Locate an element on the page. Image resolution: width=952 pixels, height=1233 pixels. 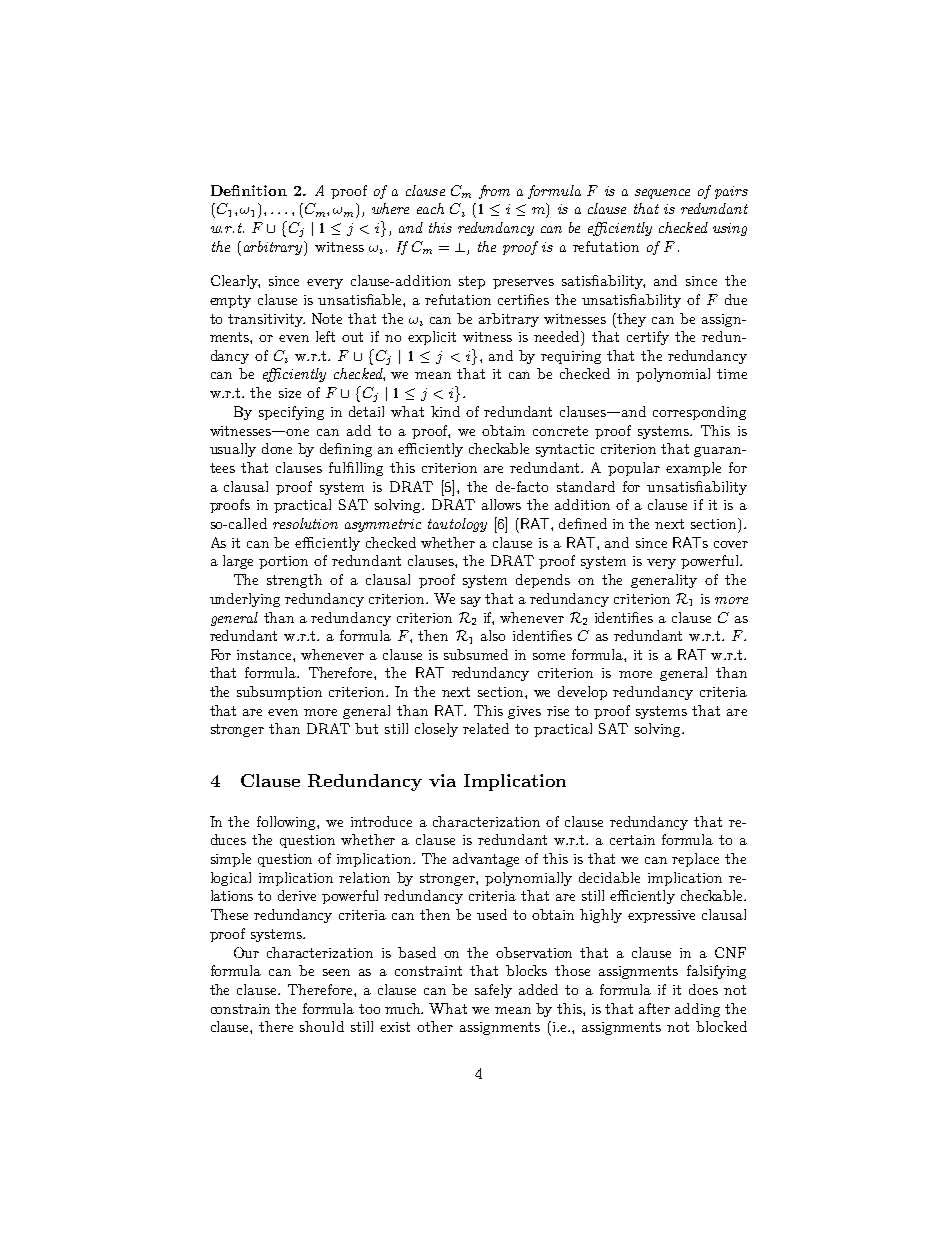
from is located at coordinates (494, 192).
